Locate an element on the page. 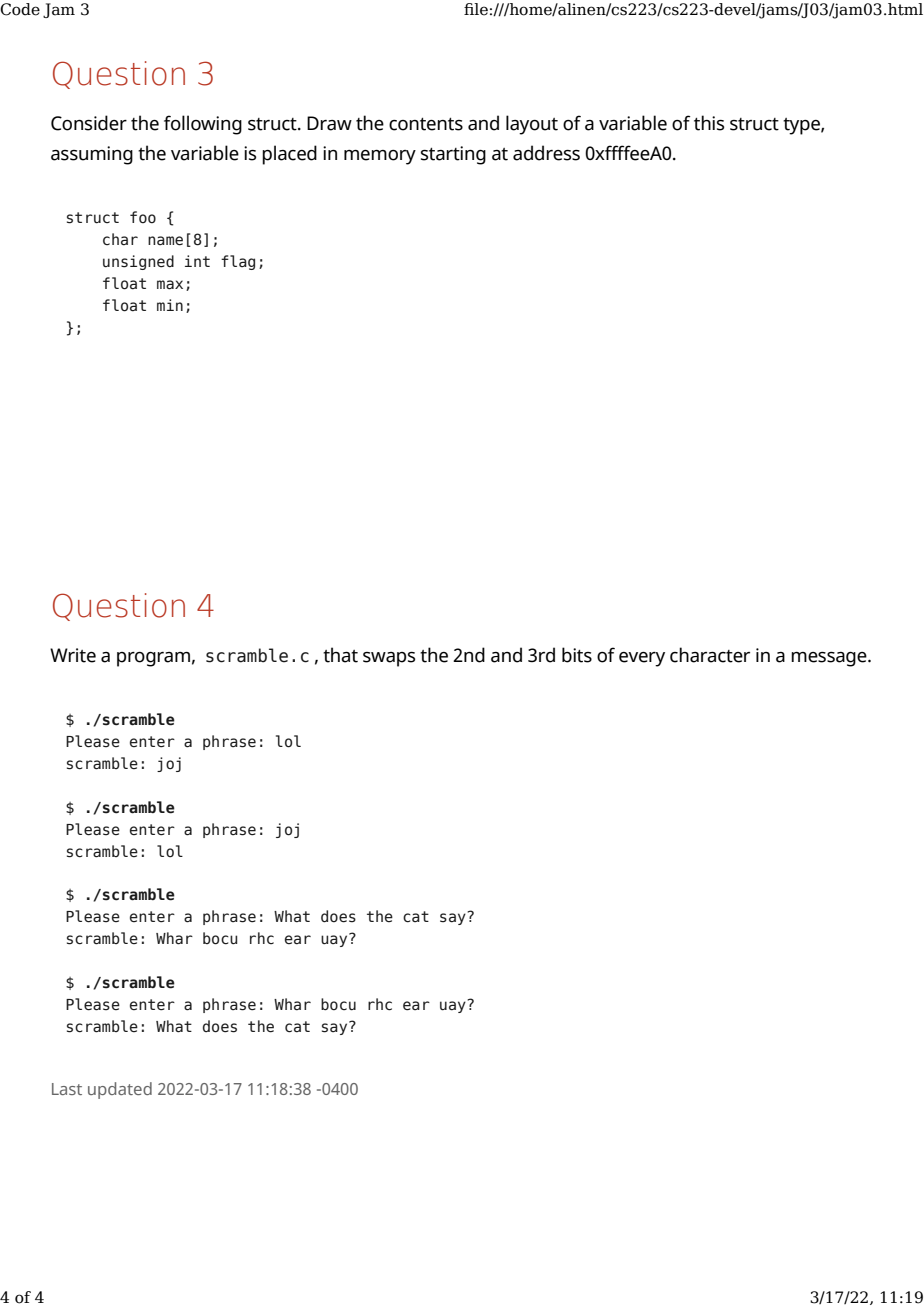 The width and height of the document is (924, 1307). int is located at coordinates (197, 261).
